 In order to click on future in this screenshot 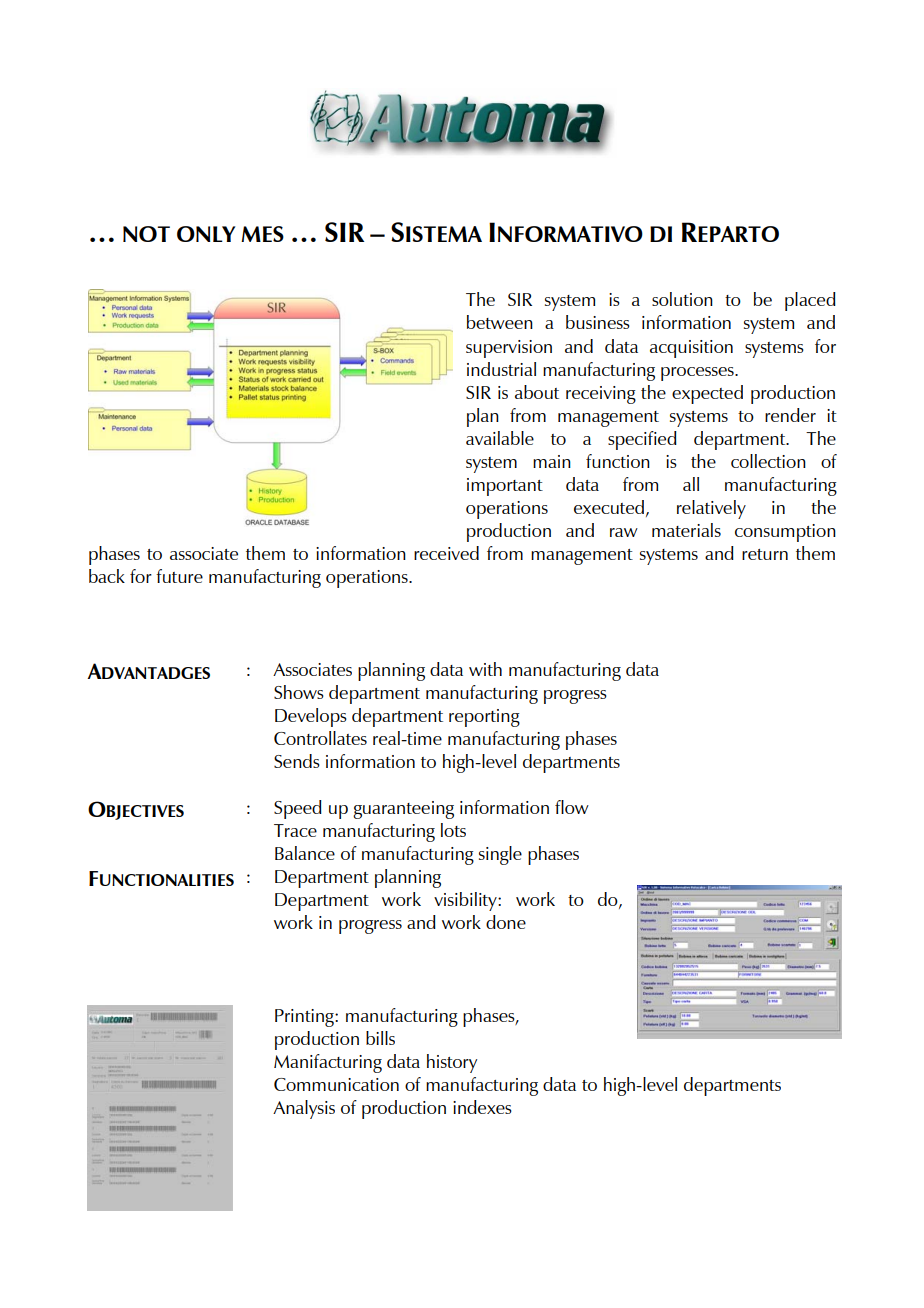, I will do `click(179, 576)`.
